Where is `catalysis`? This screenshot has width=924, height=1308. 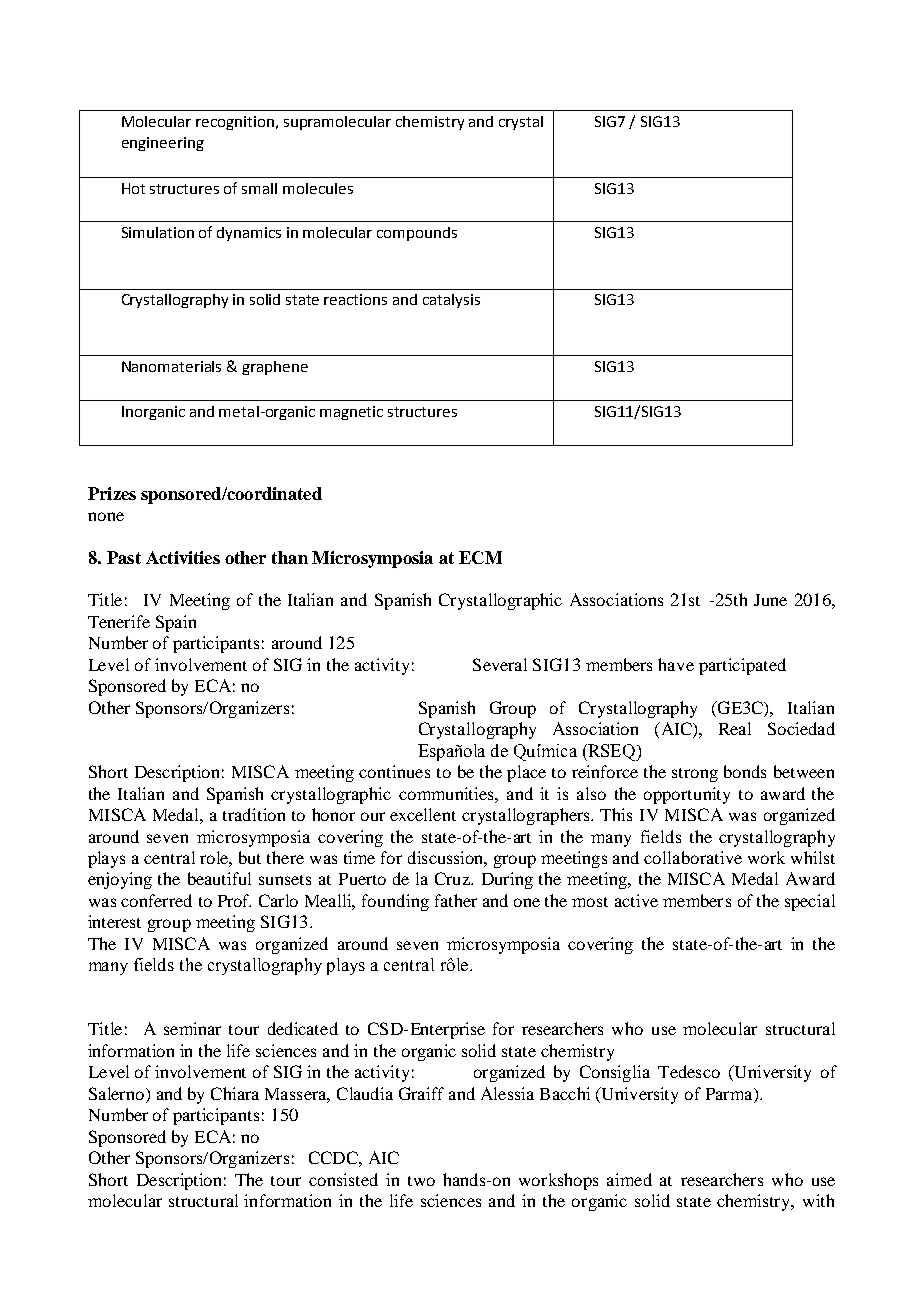
catalysis is located at coordinates (451, 301).
